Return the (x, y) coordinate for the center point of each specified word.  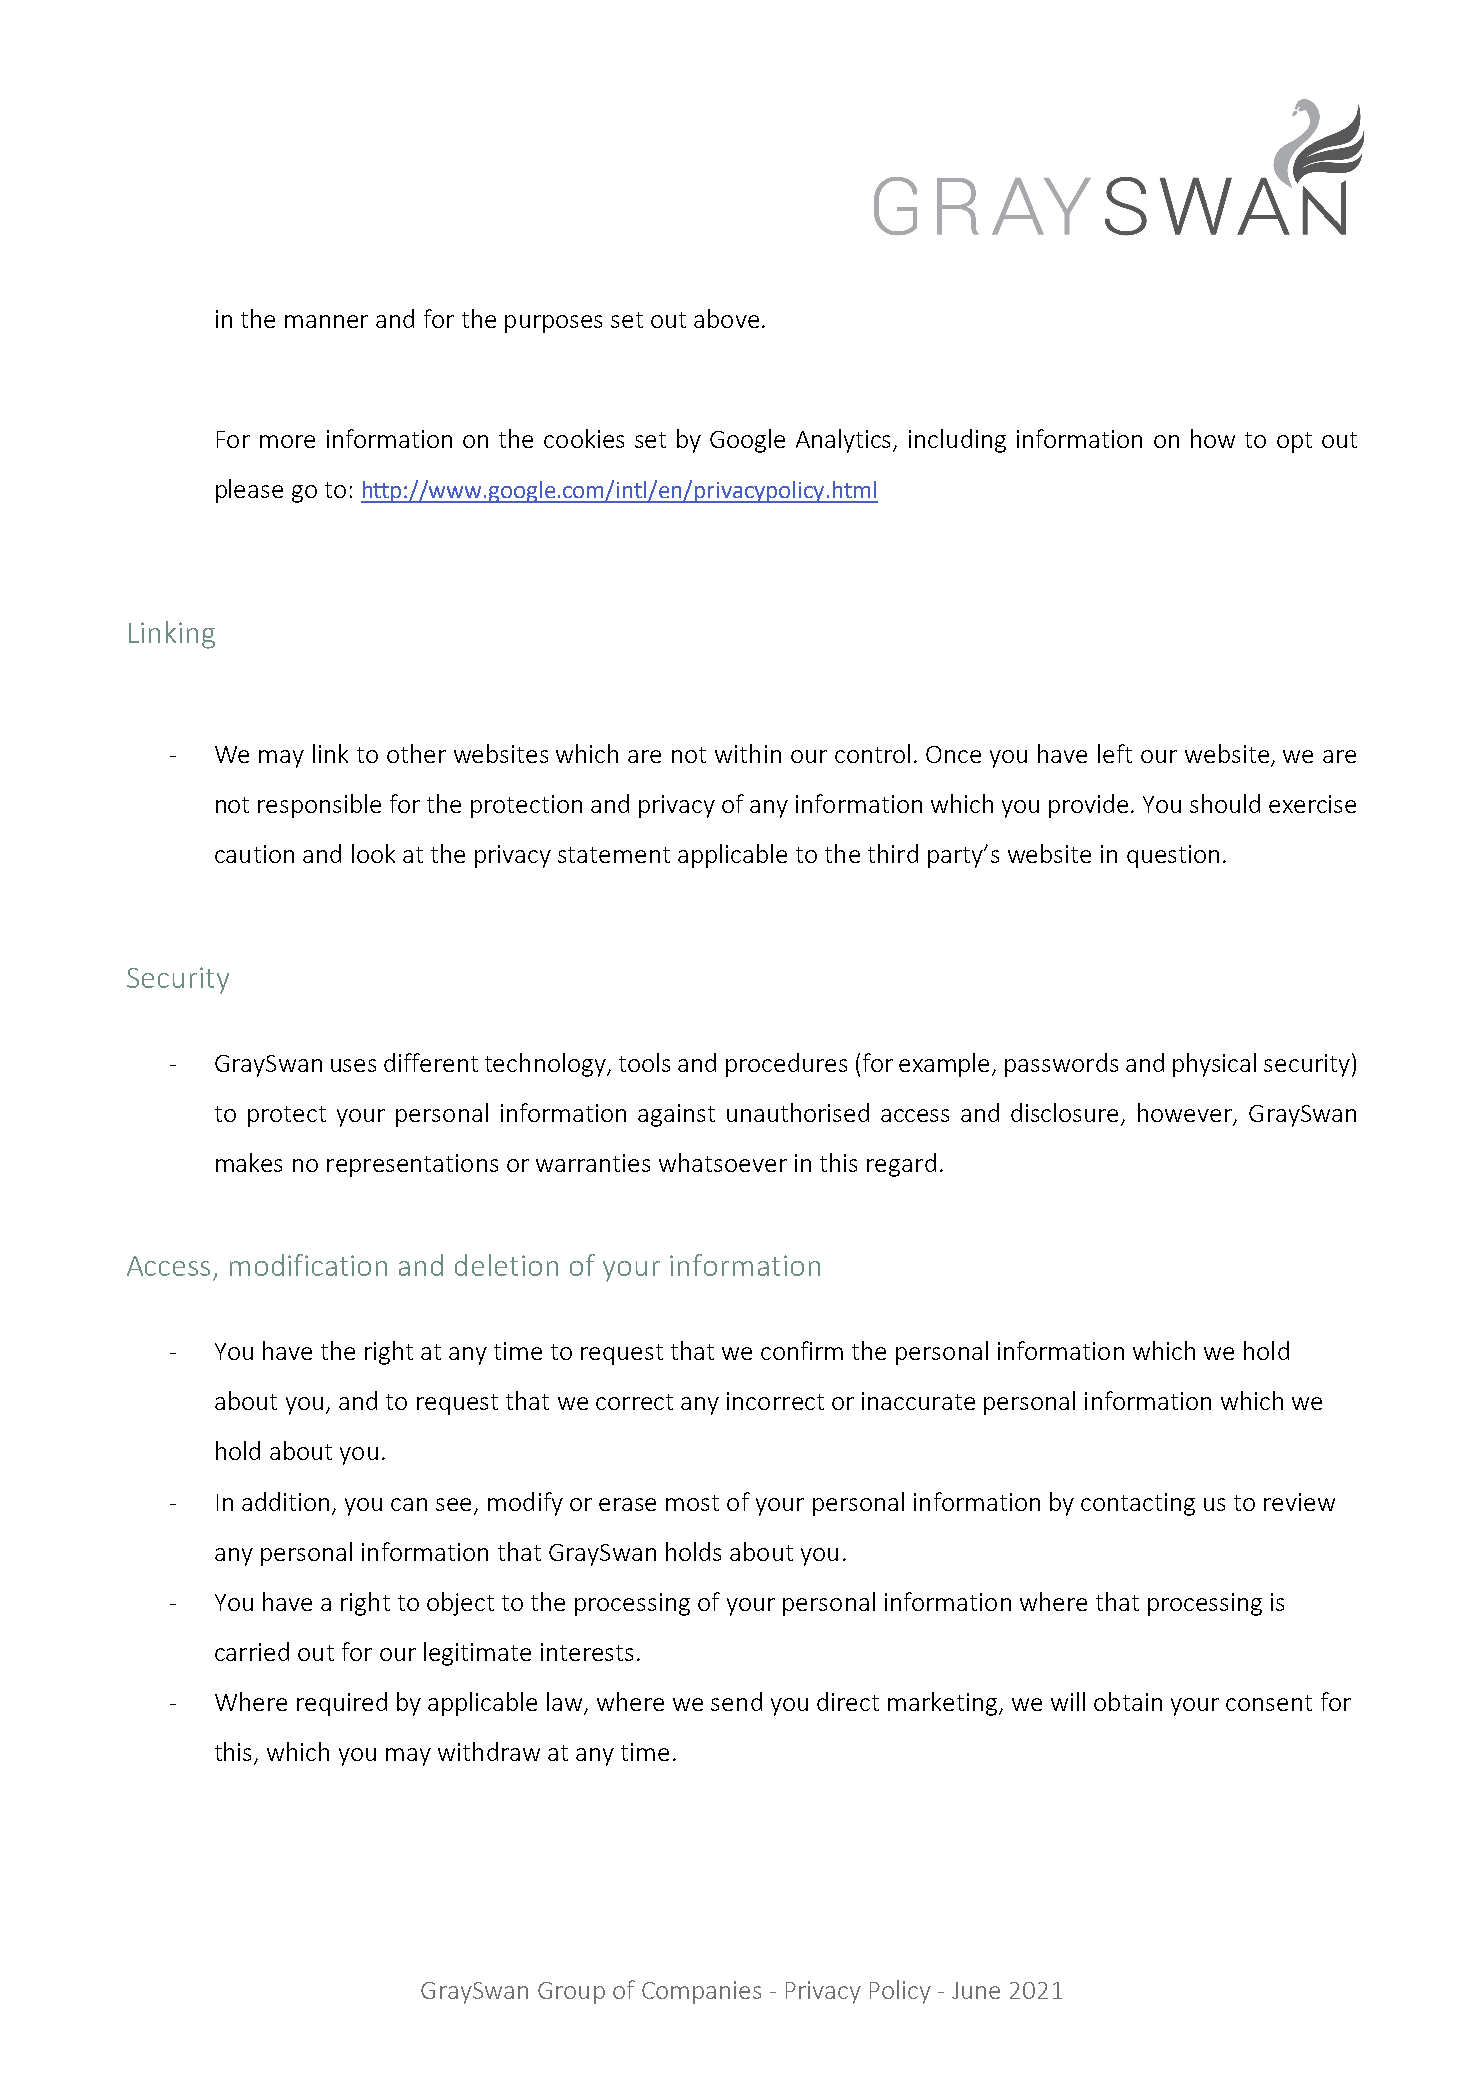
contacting (1138, 1504)
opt (1294, 442)
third (893, 853)
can (409, 1504)
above (726, 318)
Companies (701, 1992)
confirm (802, 1350)
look (373, 853)
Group (571, 1993)
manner (326, 321)
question (1173, 856)
